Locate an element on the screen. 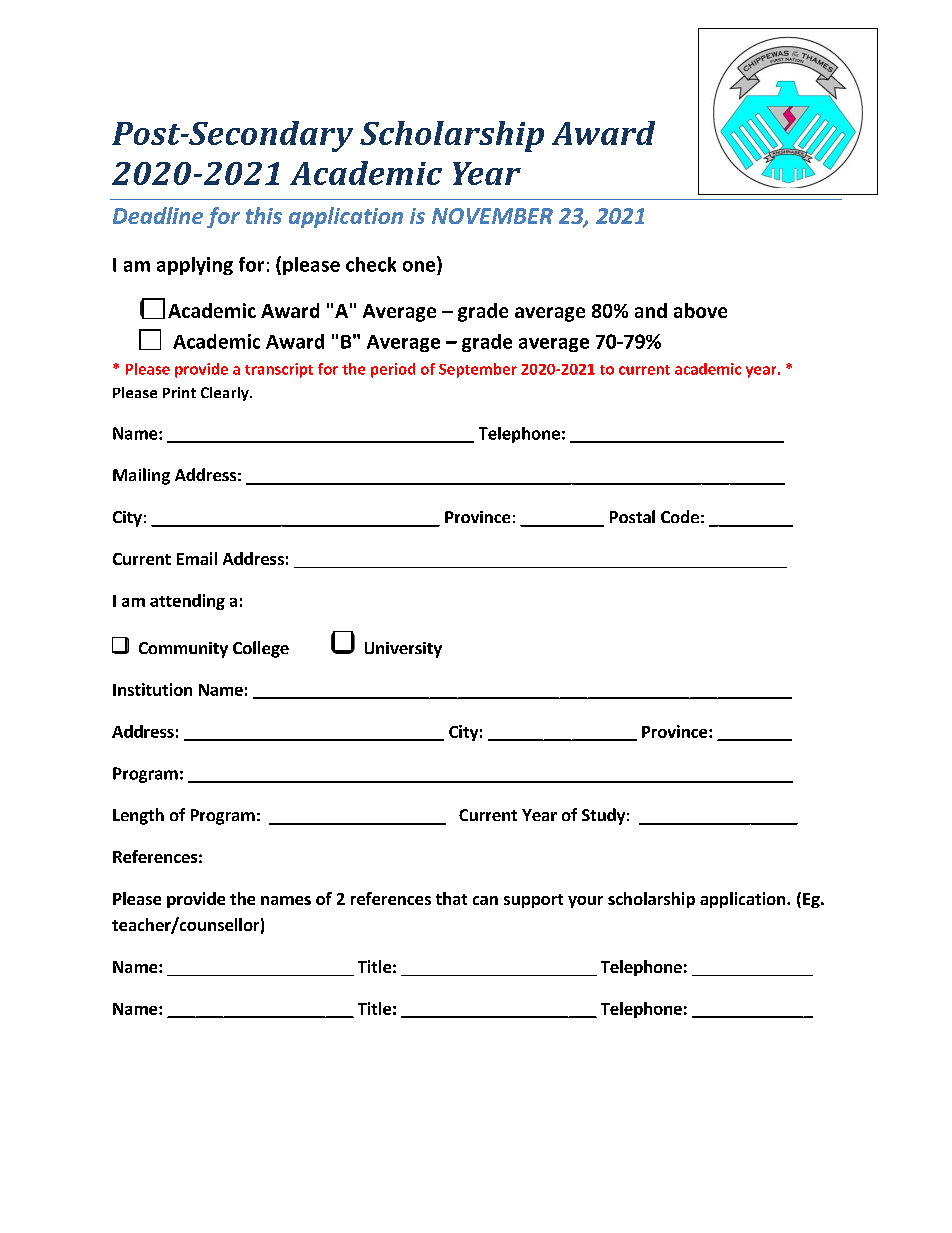 The width and height of the screenshot is (952, 1233). Length is located at coordinates (138, 816).
